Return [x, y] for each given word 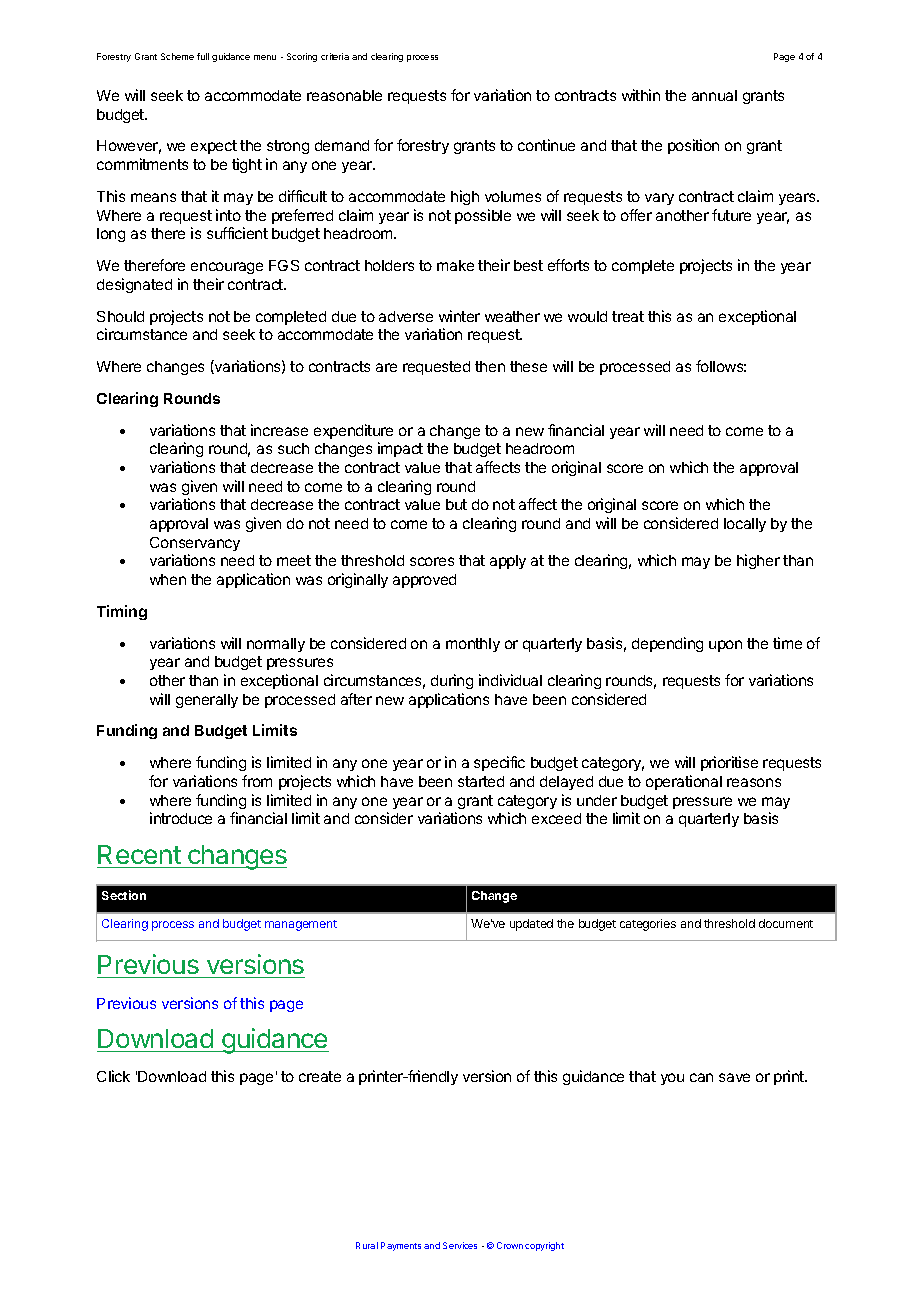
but [456, 504]
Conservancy [195, 544]
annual [714, 95]
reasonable [344, 95]
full [203, 56]
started [481, 781]
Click [113, 1076]
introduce [181, 818]
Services [460, 1245]
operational [684, 782]
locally [745, 525]
